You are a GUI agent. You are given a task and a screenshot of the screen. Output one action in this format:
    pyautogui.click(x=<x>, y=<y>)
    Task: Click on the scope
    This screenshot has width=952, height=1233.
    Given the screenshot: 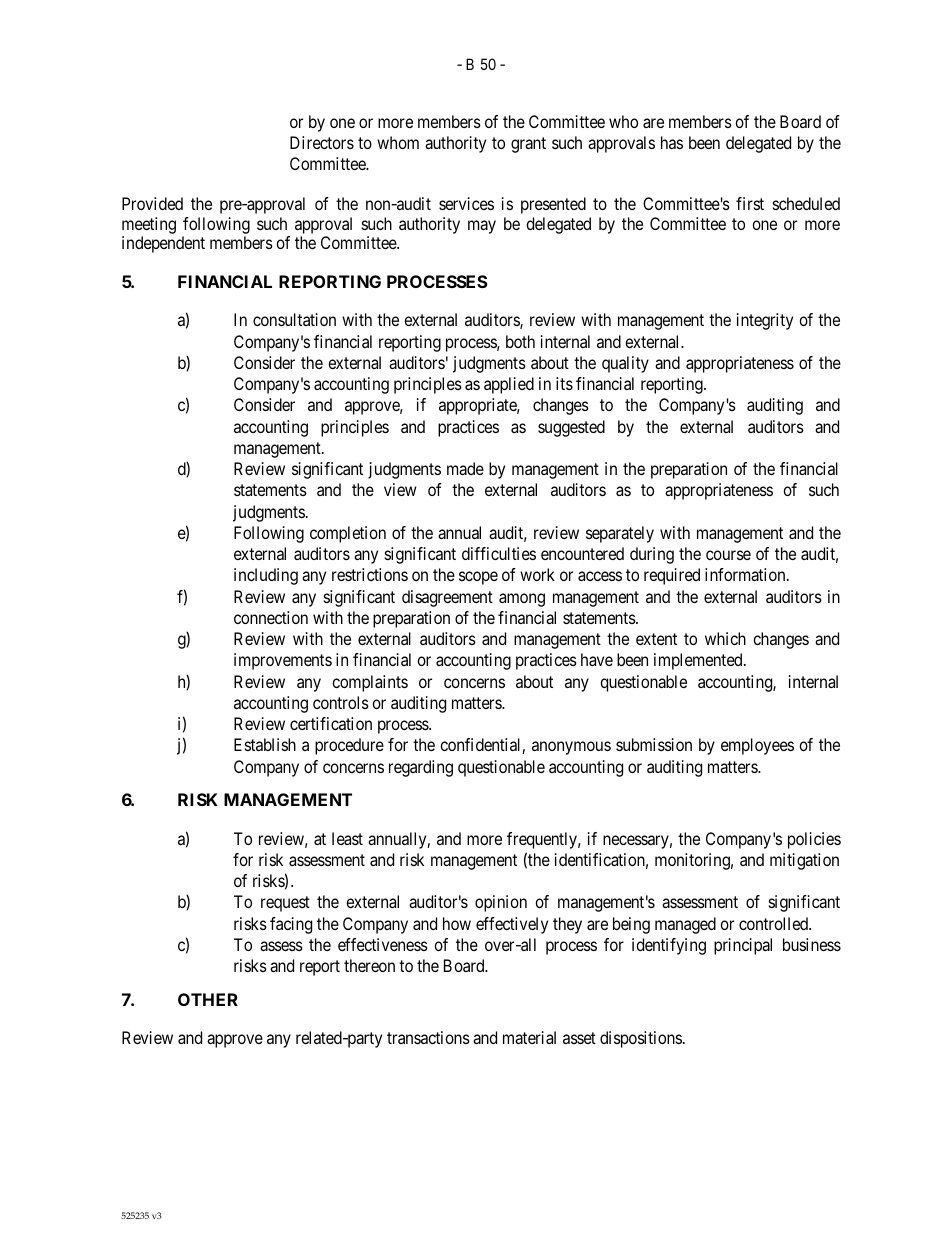 What is the action you would take?
    pyautogui.click(x=478, y=578)
